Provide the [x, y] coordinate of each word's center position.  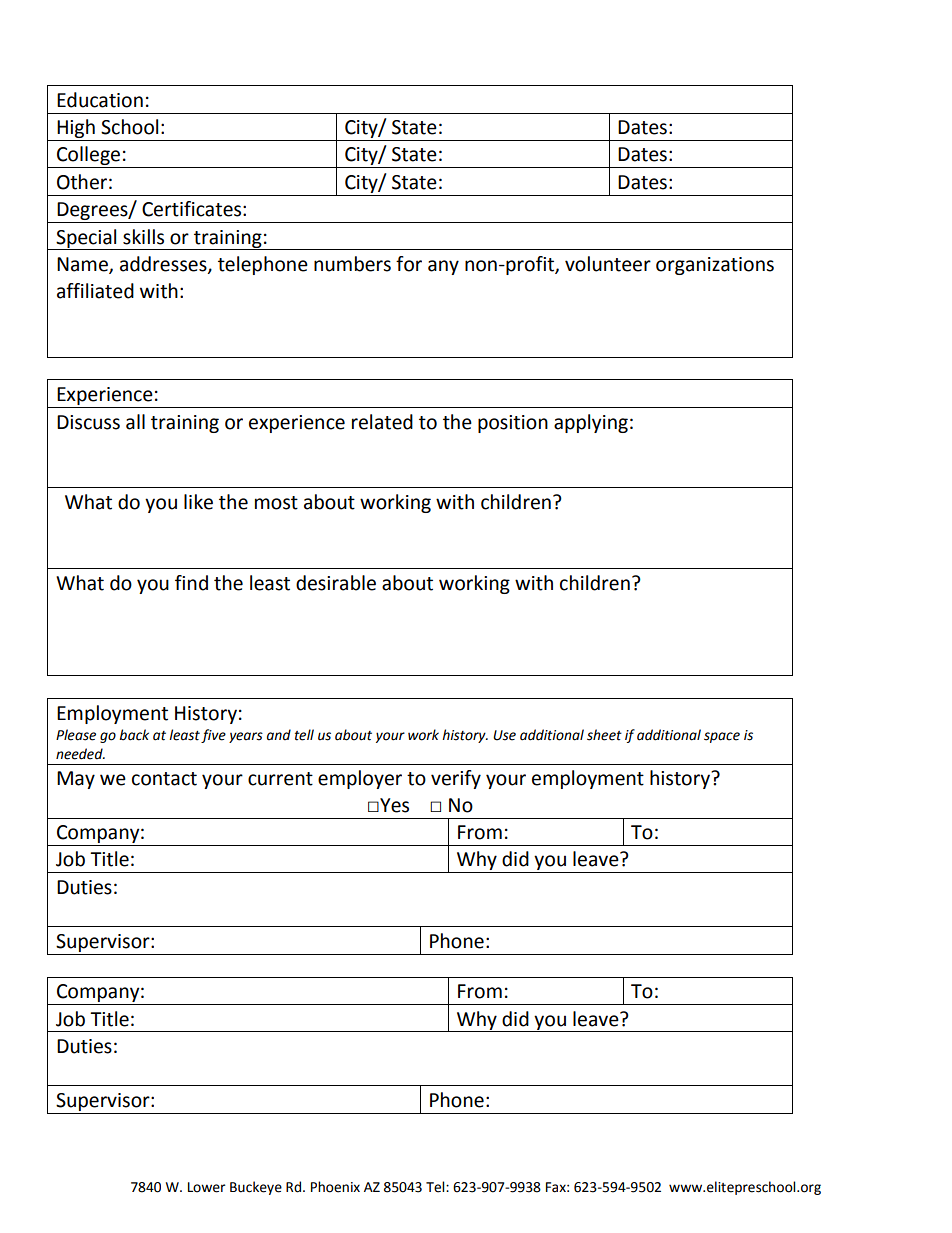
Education [100, 100]
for [409, 264]
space [722, 737]
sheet [604, 735]
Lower [207, 1187]
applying [591, 423]
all [135, 422]
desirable [336, 583]
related [382, 422]
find [191, 583]
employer [360, 779]
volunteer [608, 264]
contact [164, 779]
